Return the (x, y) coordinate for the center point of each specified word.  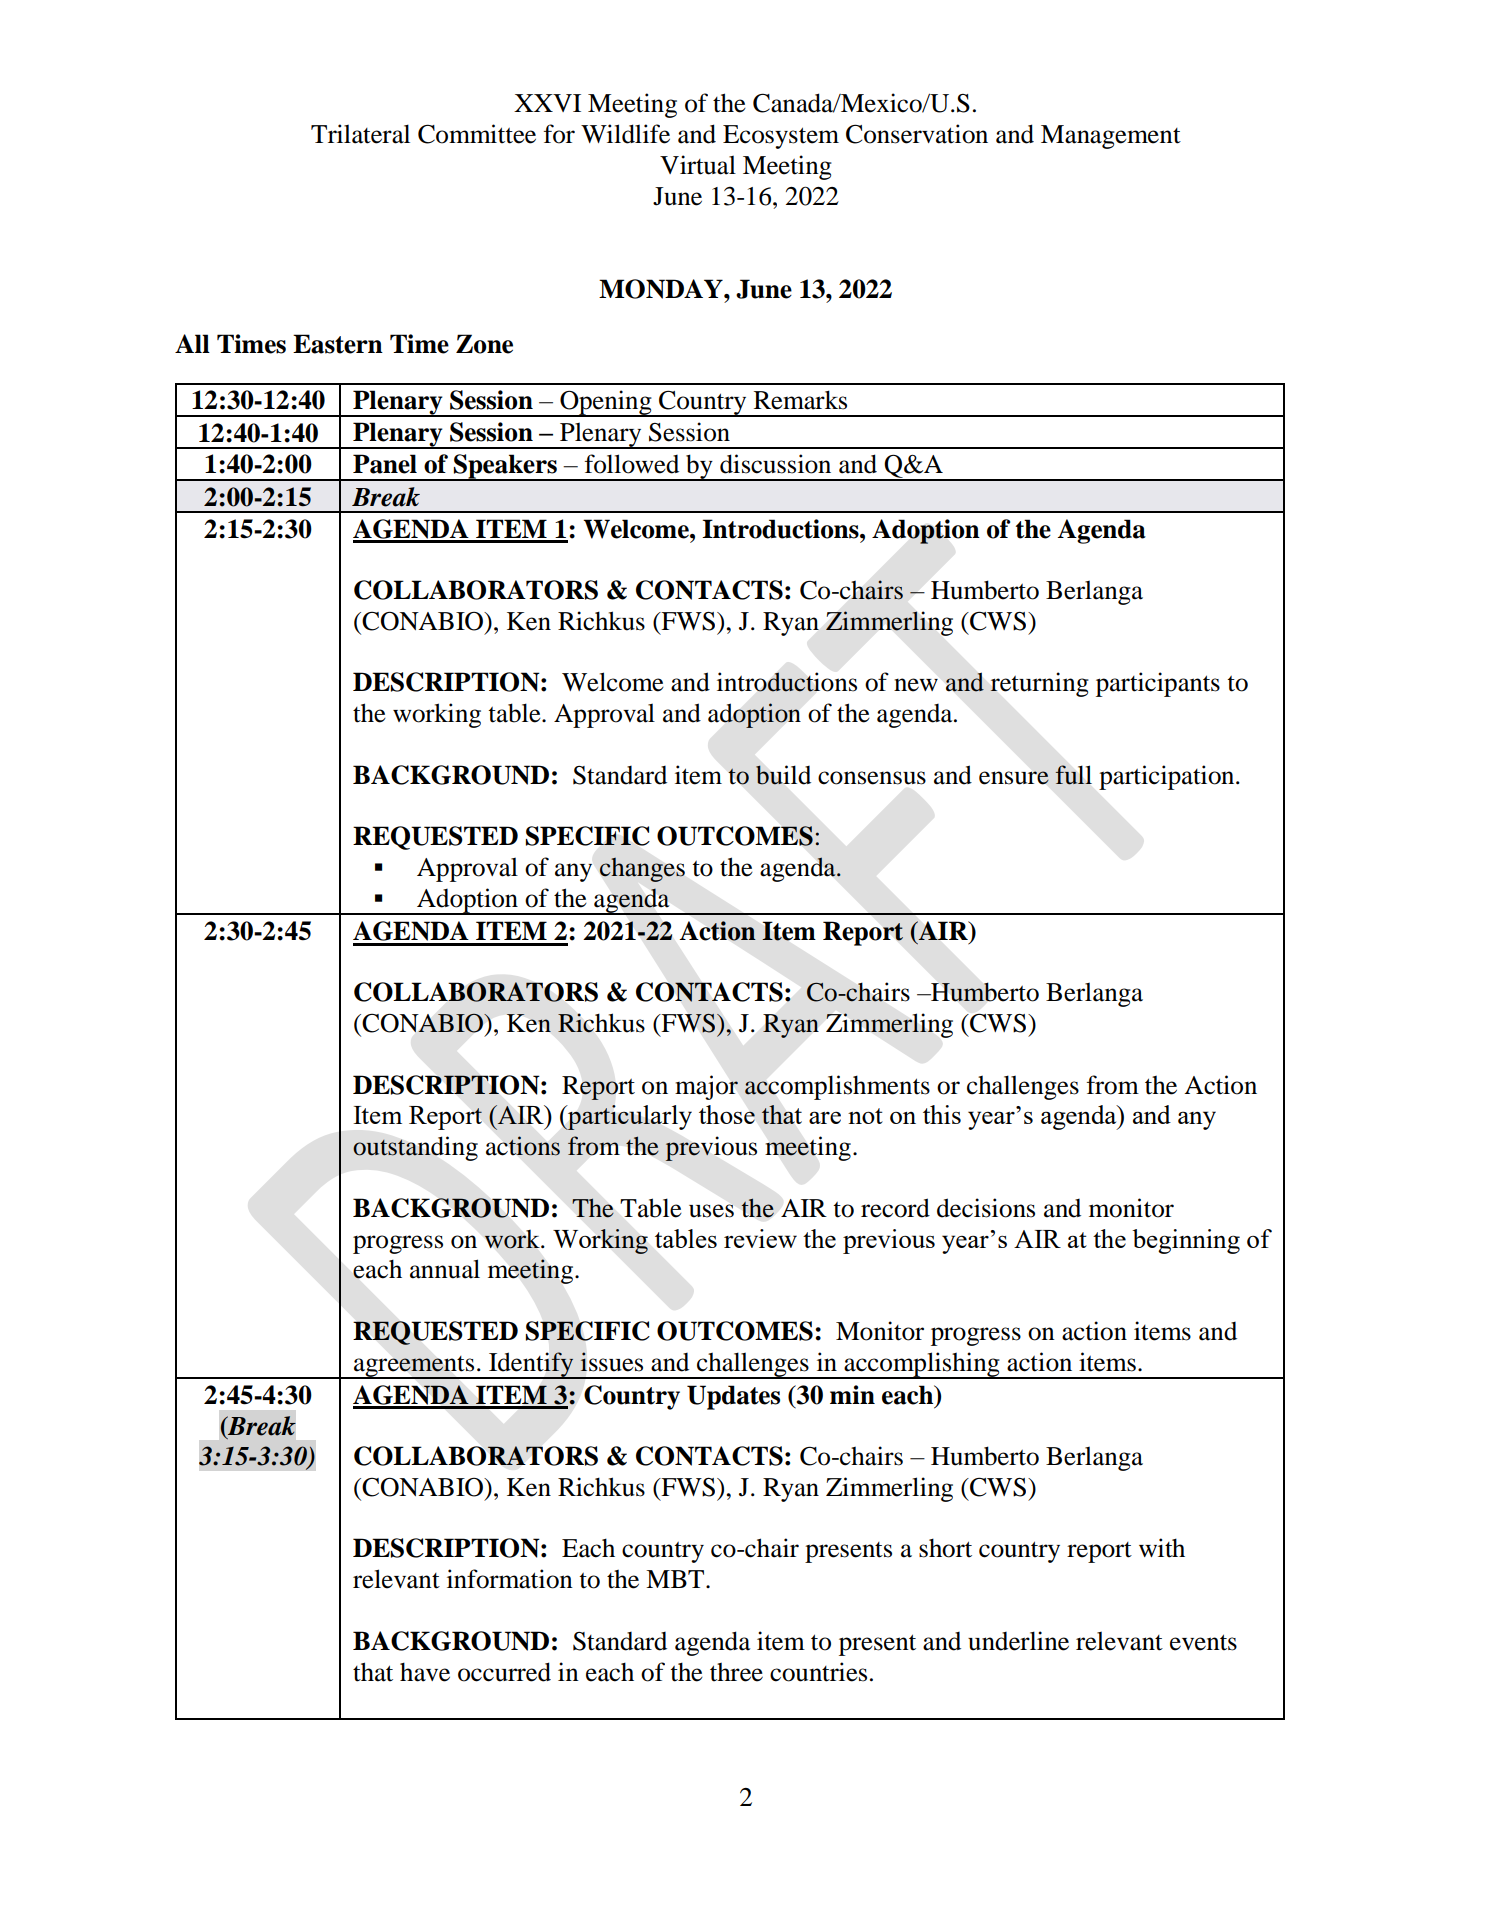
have (425, 1672)
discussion (775, 464)
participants (1158, 684)
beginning (1186, 1241)
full (1074, 775)
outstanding (415, 1148)
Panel (385, 464)
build (783, 775)
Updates (733, 1397)
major (706, 1087)
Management (1111, 137)
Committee (477, 134)
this (942, 1114)
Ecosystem (781, 137)
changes (642, 870)
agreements (414, 1367)
